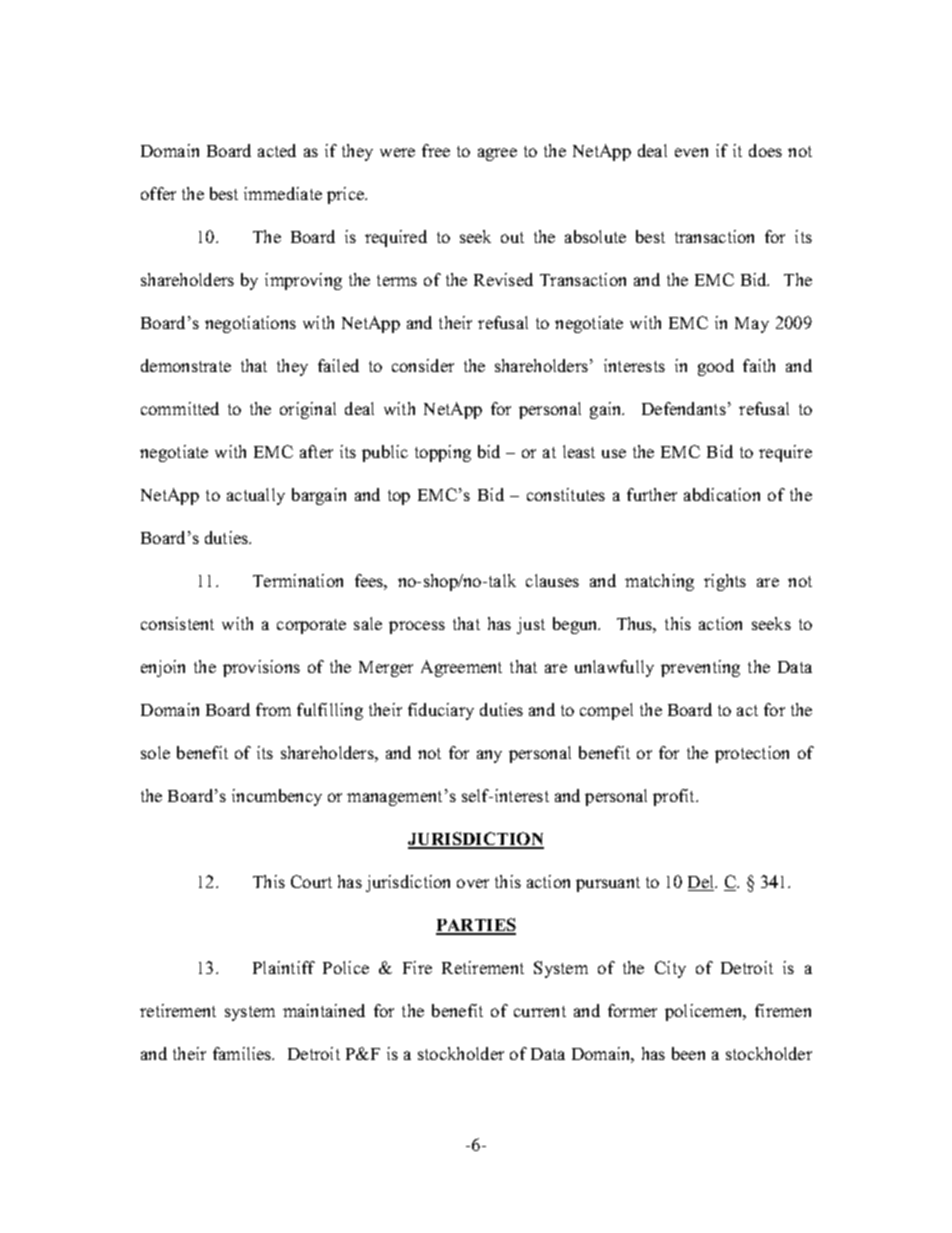  Describe the element at coordinates (177, 623) in the screenshot. I see `consistent` at that location.
